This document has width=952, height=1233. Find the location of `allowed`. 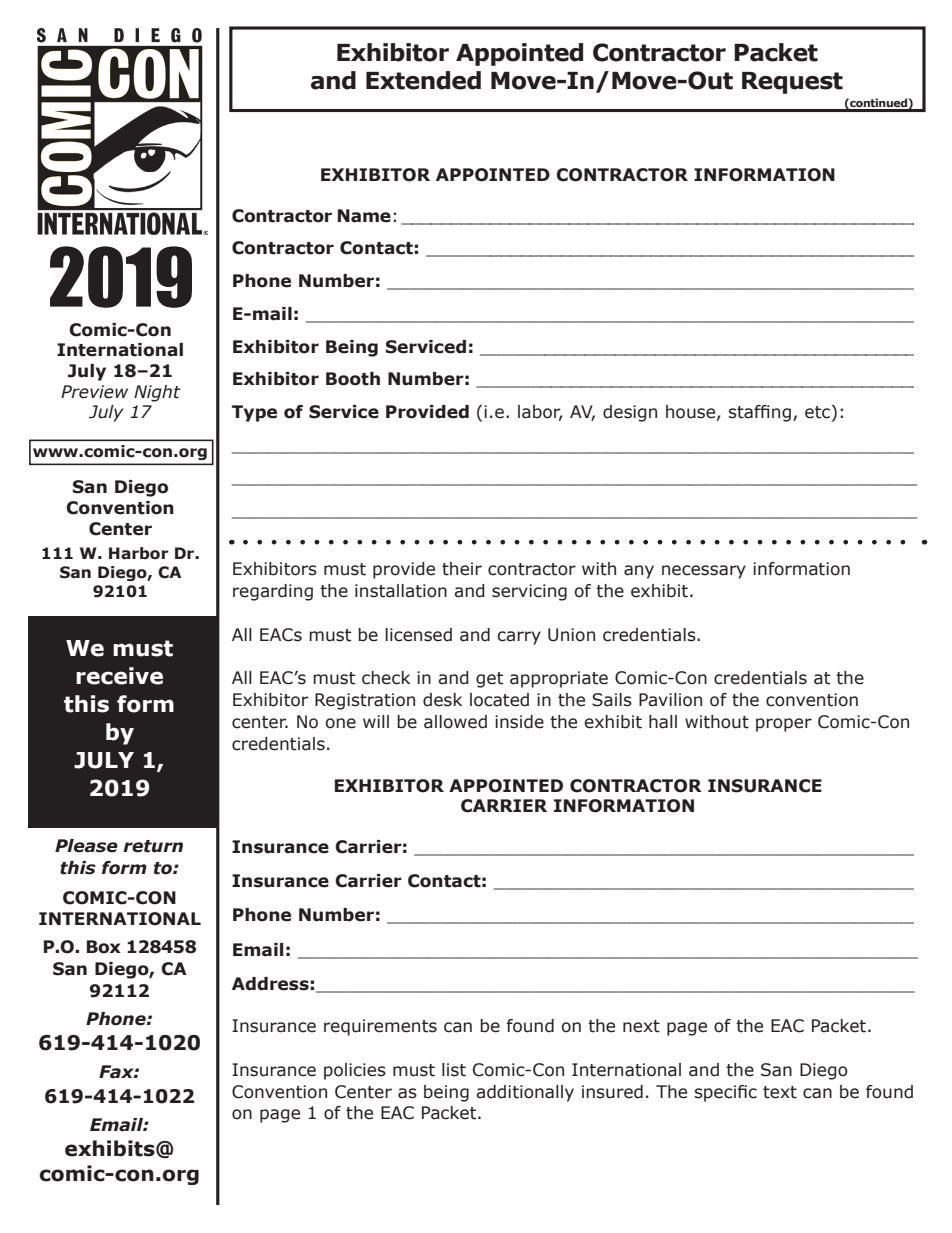

allowed is located at coordinates (455, 722).
